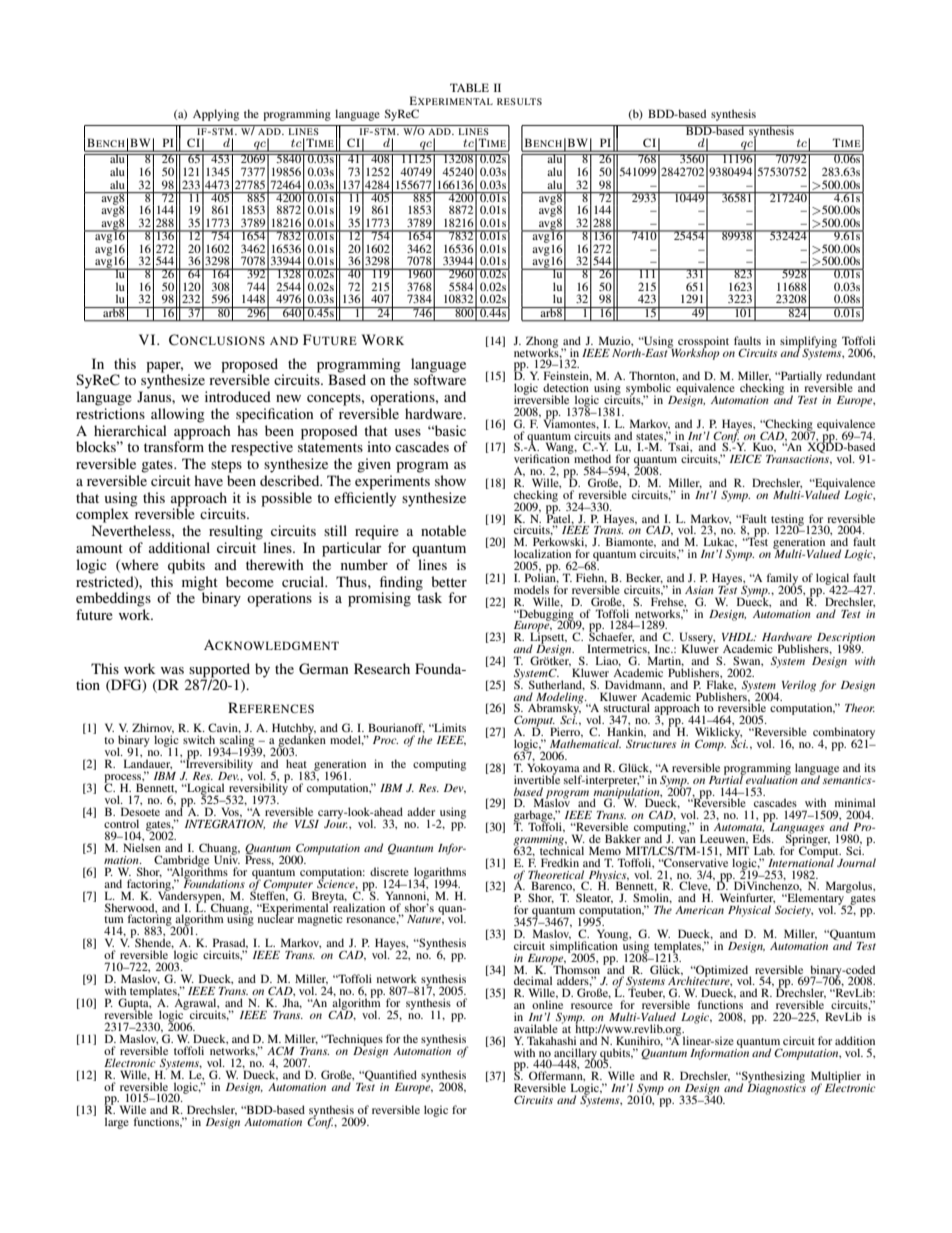 The image size is (952, 1233). Describe the element at coordinates (519, 101) in the screenshot. I see `RESULTS` at that location.
